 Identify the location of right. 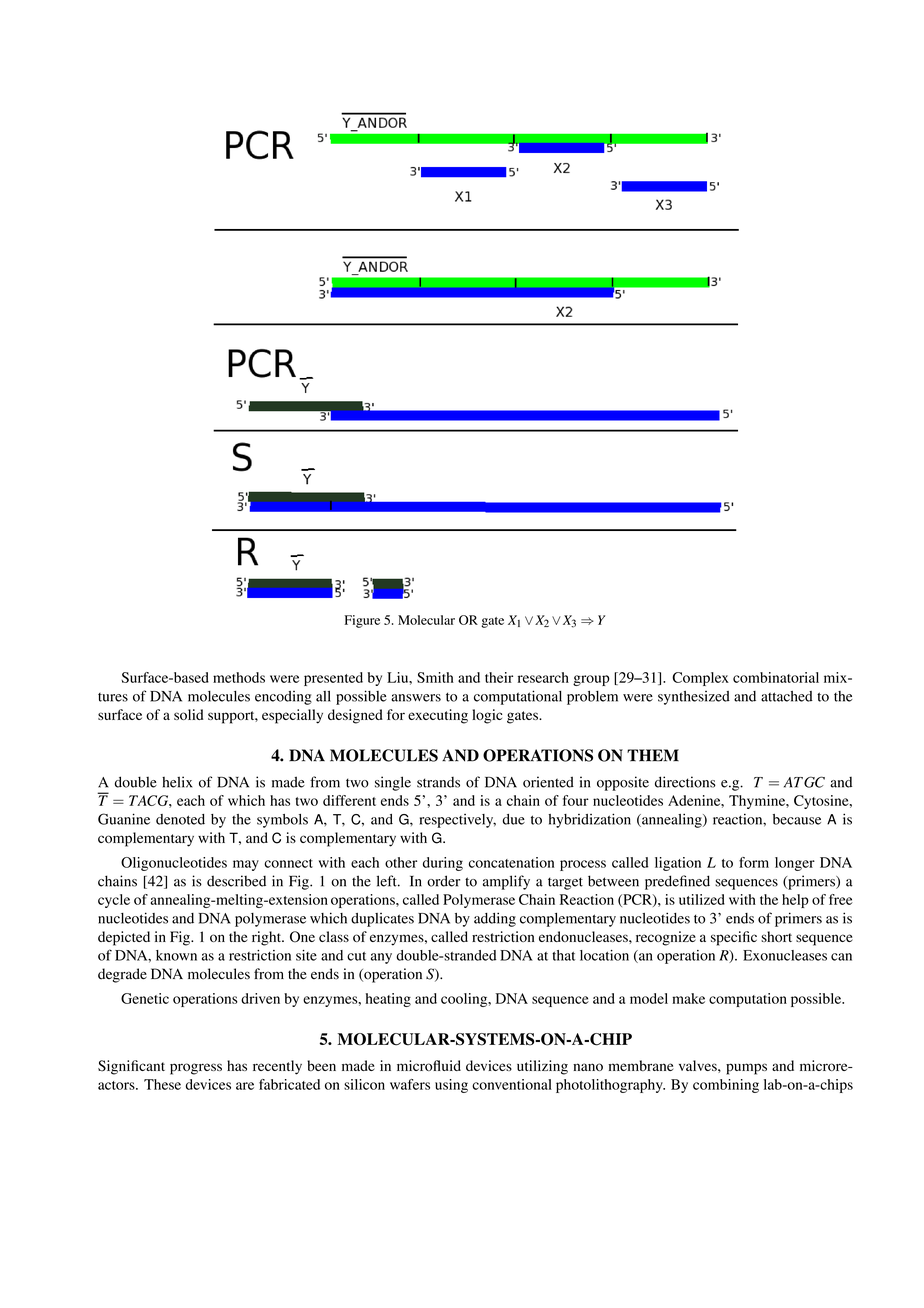
(268, 938).
